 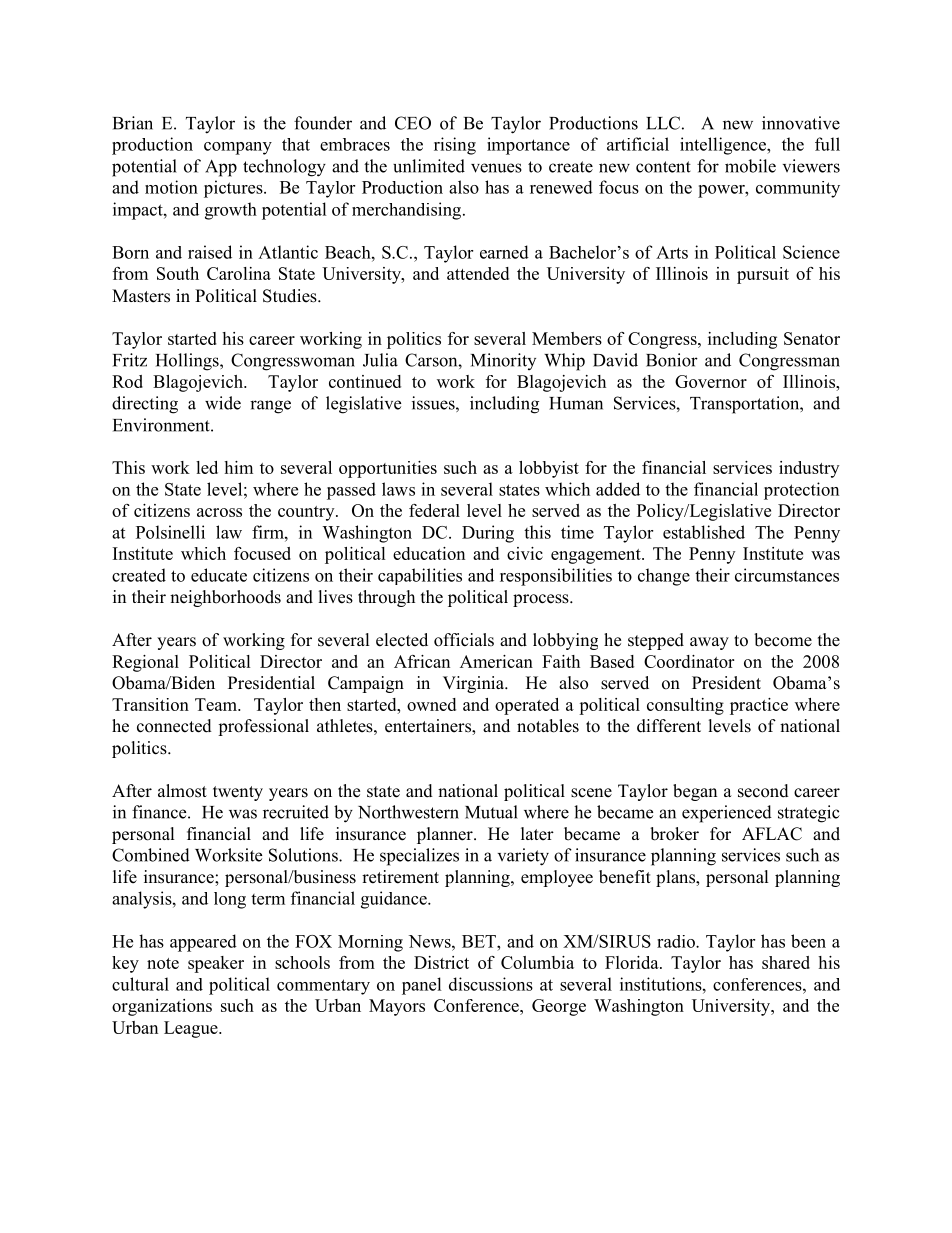 What do you see at coordinates (223, 403) in the screenshot?
I see `wide` at bounding box center [223, 403].
